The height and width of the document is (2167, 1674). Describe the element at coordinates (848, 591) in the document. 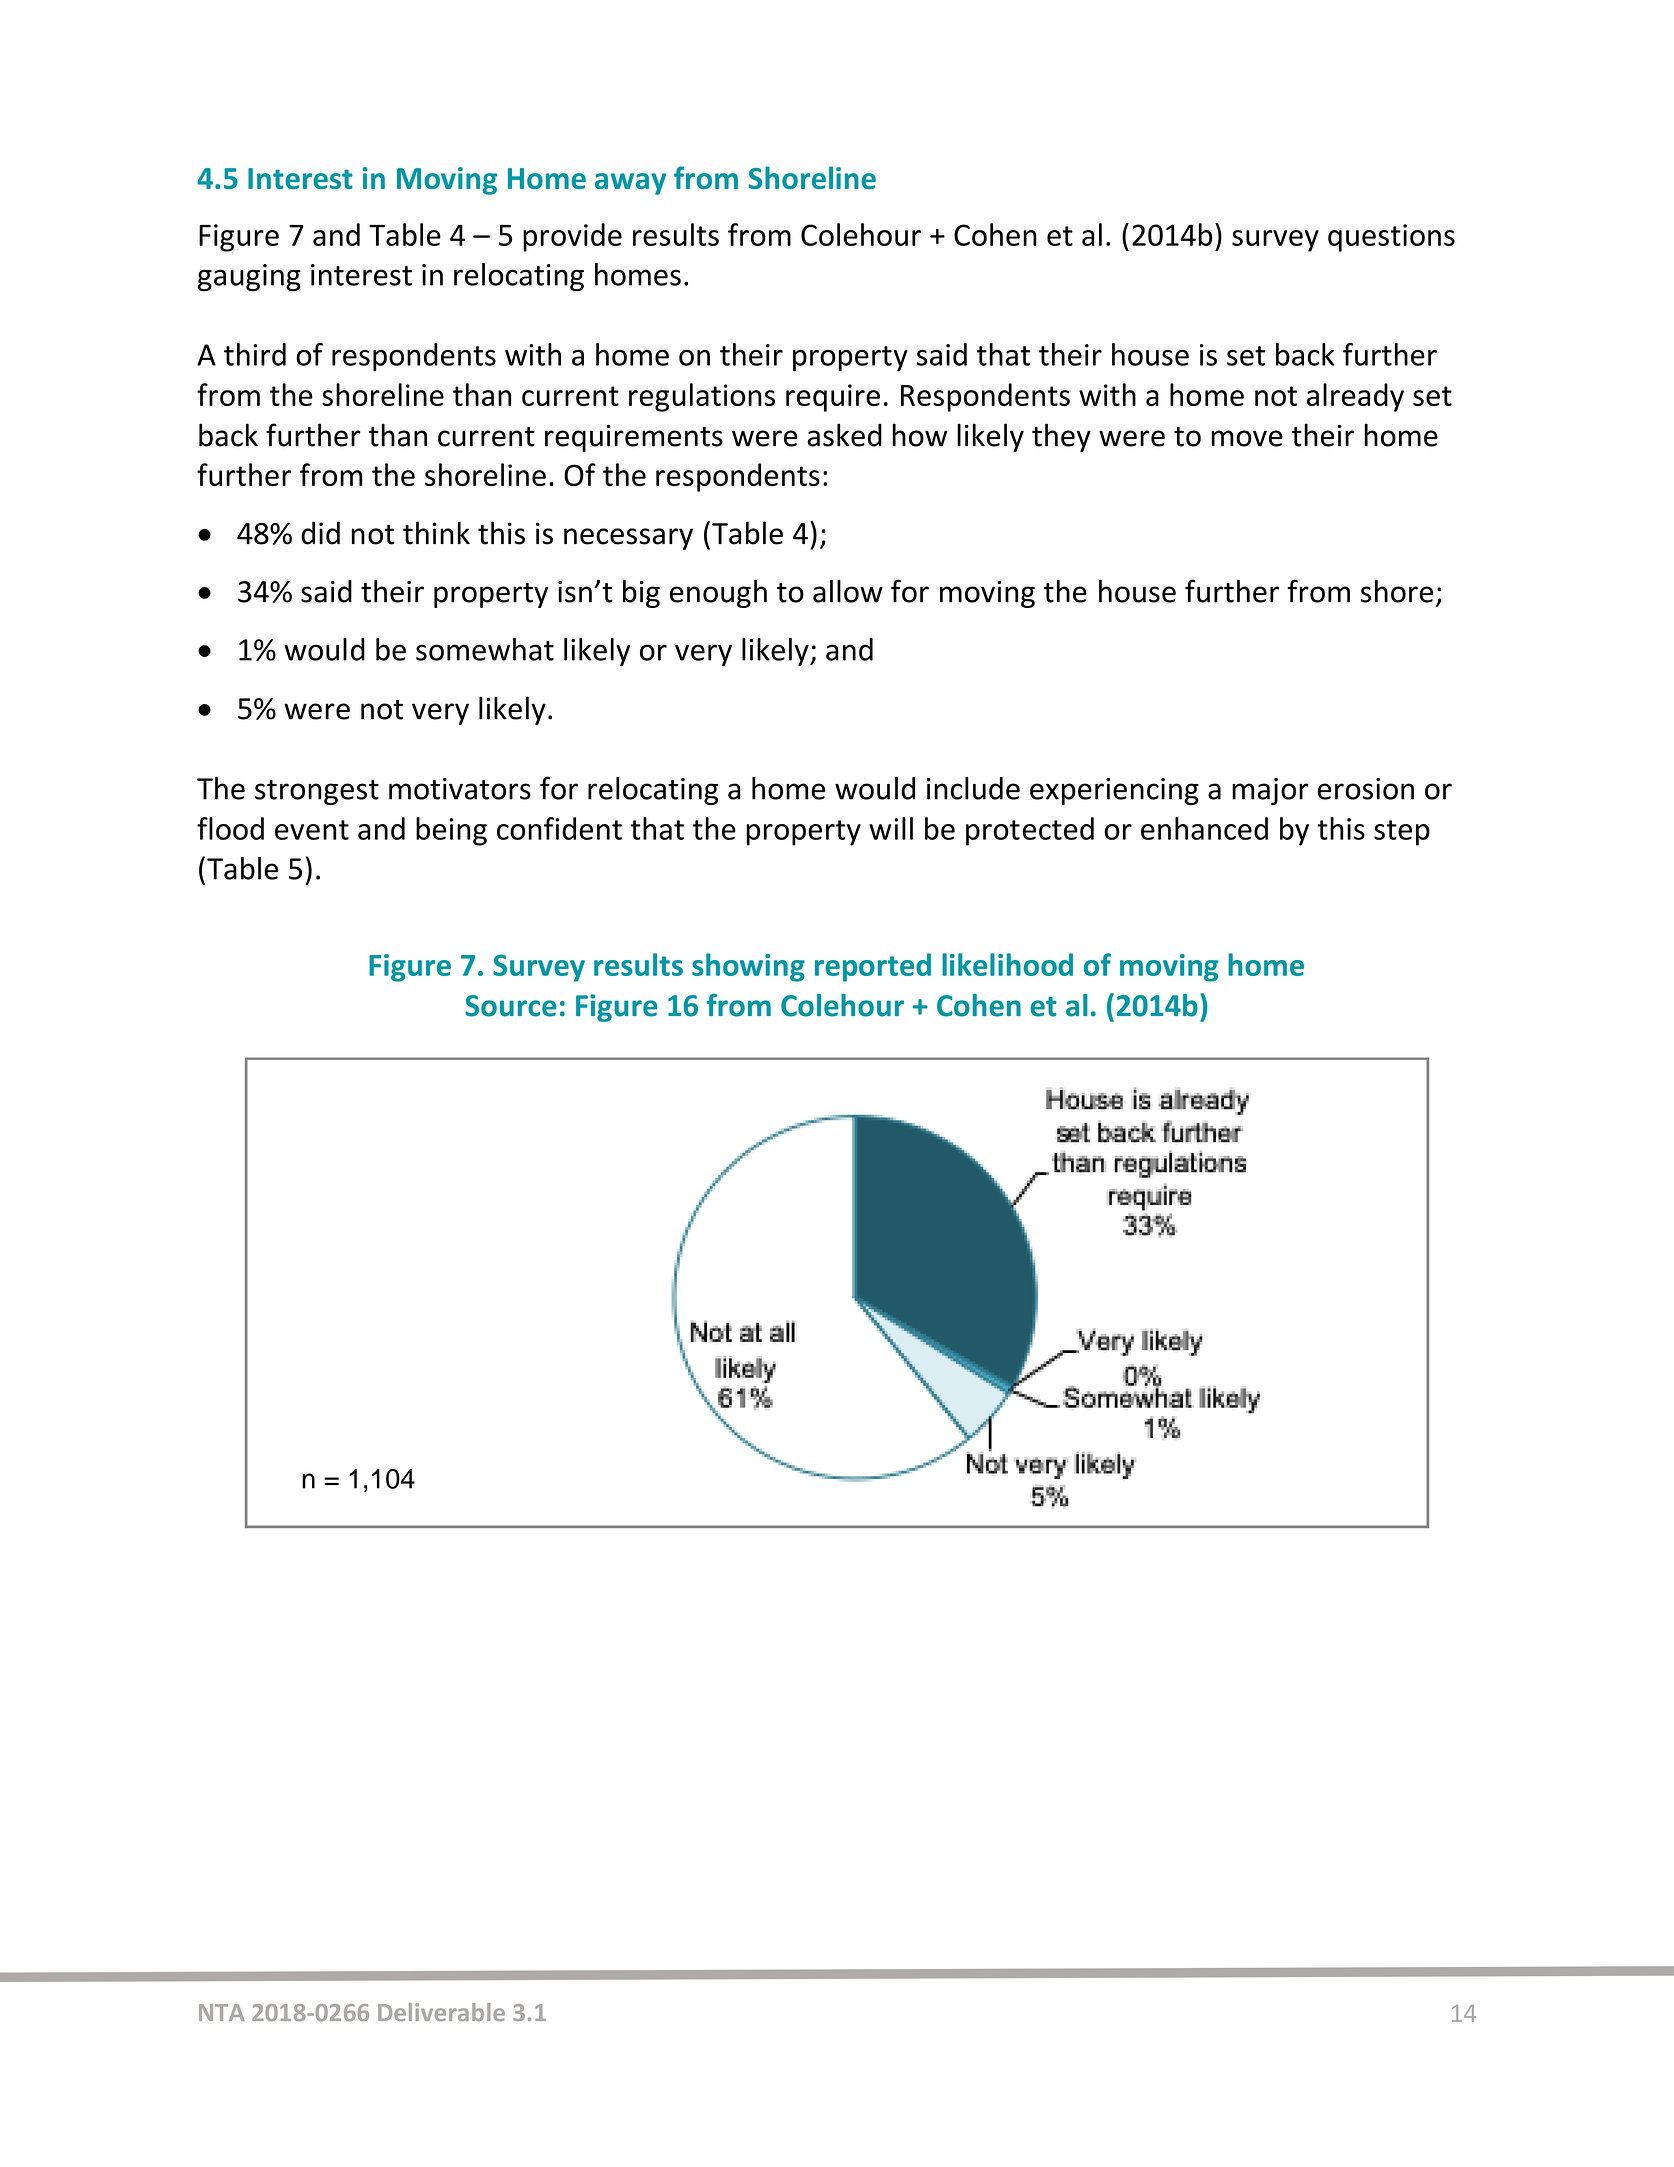

I see `allow` at that location.
